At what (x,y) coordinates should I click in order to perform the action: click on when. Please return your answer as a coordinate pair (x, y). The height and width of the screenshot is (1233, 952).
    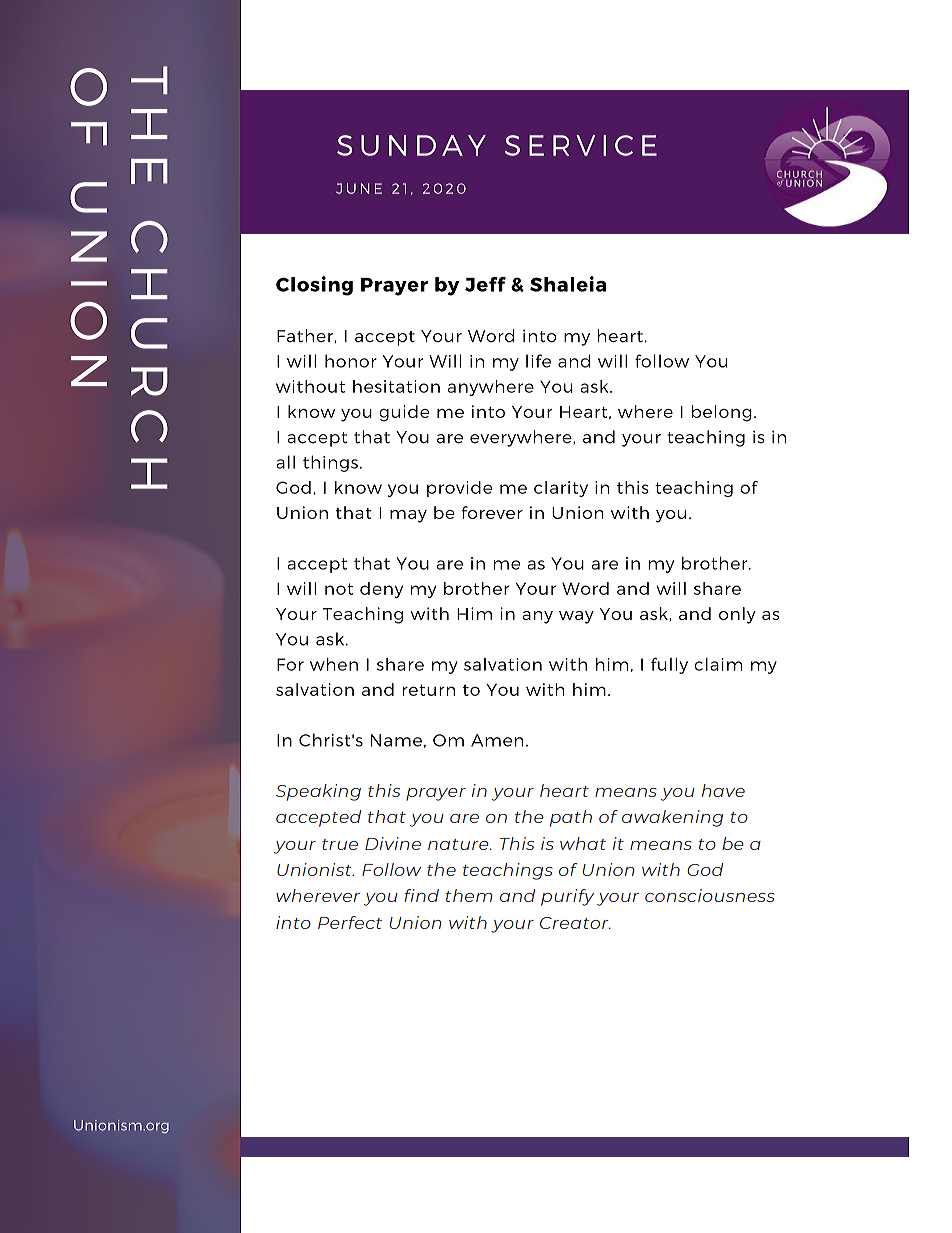
    Looking at the image, I should click on (334, 664).
